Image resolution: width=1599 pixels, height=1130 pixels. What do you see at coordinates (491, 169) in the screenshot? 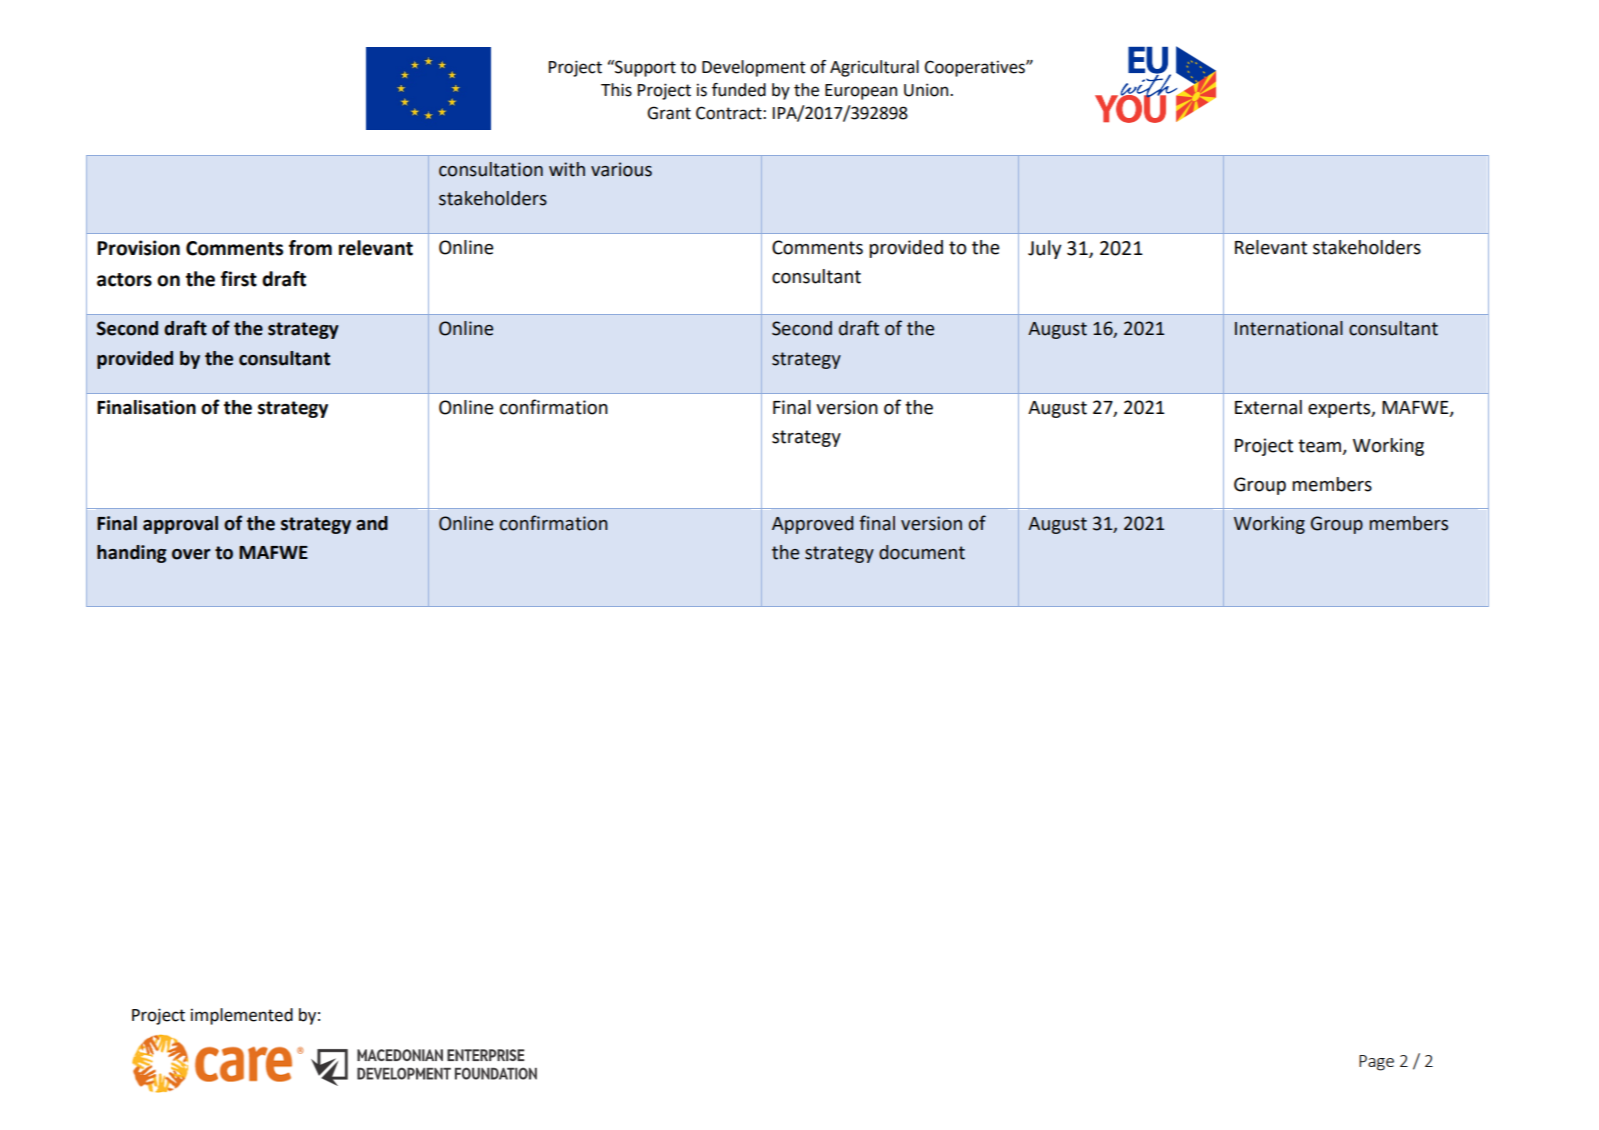
I see `consultation` at bounding box center [491, 169].
